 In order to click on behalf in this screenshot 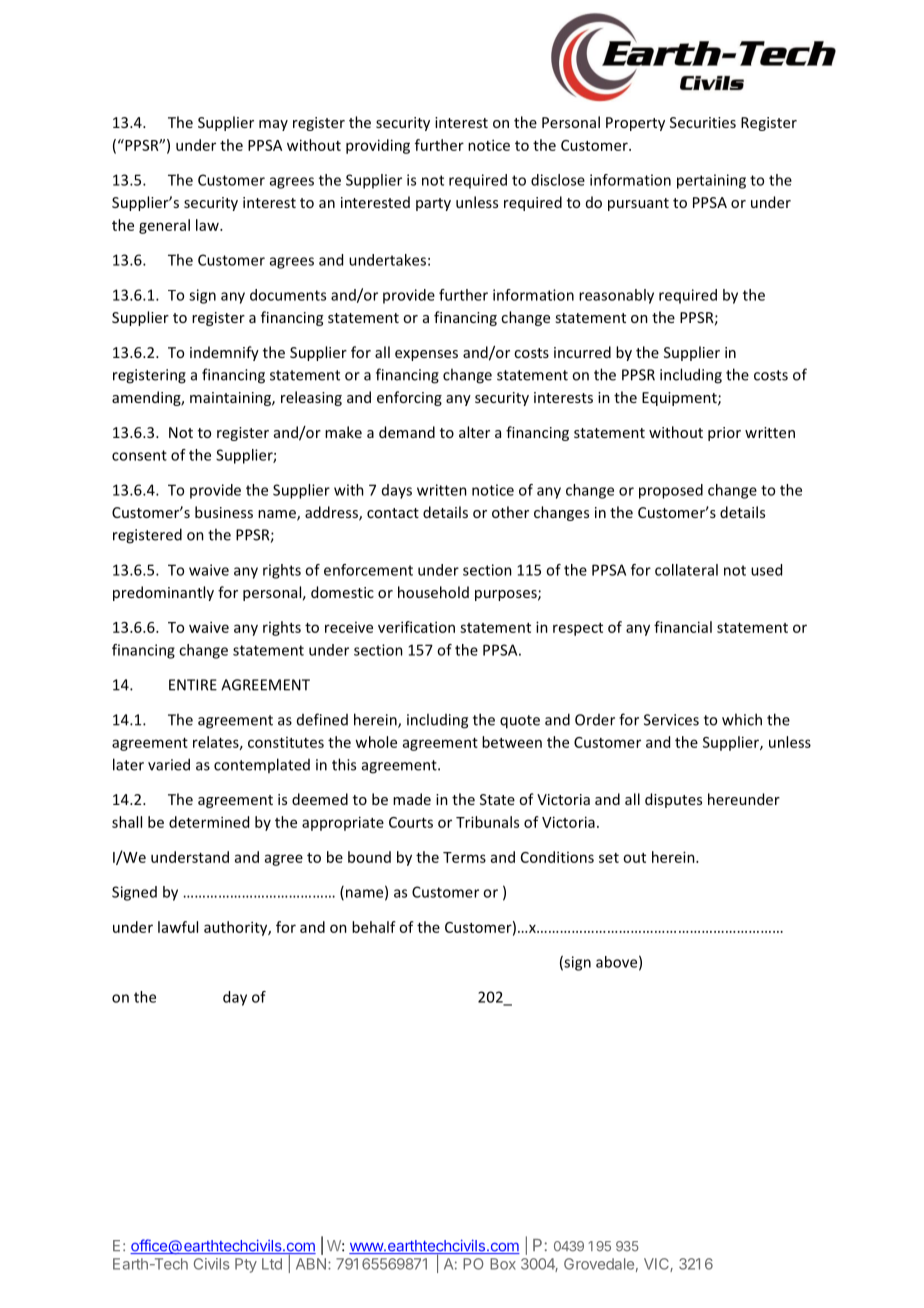, I will do `click(374, 927)`.
